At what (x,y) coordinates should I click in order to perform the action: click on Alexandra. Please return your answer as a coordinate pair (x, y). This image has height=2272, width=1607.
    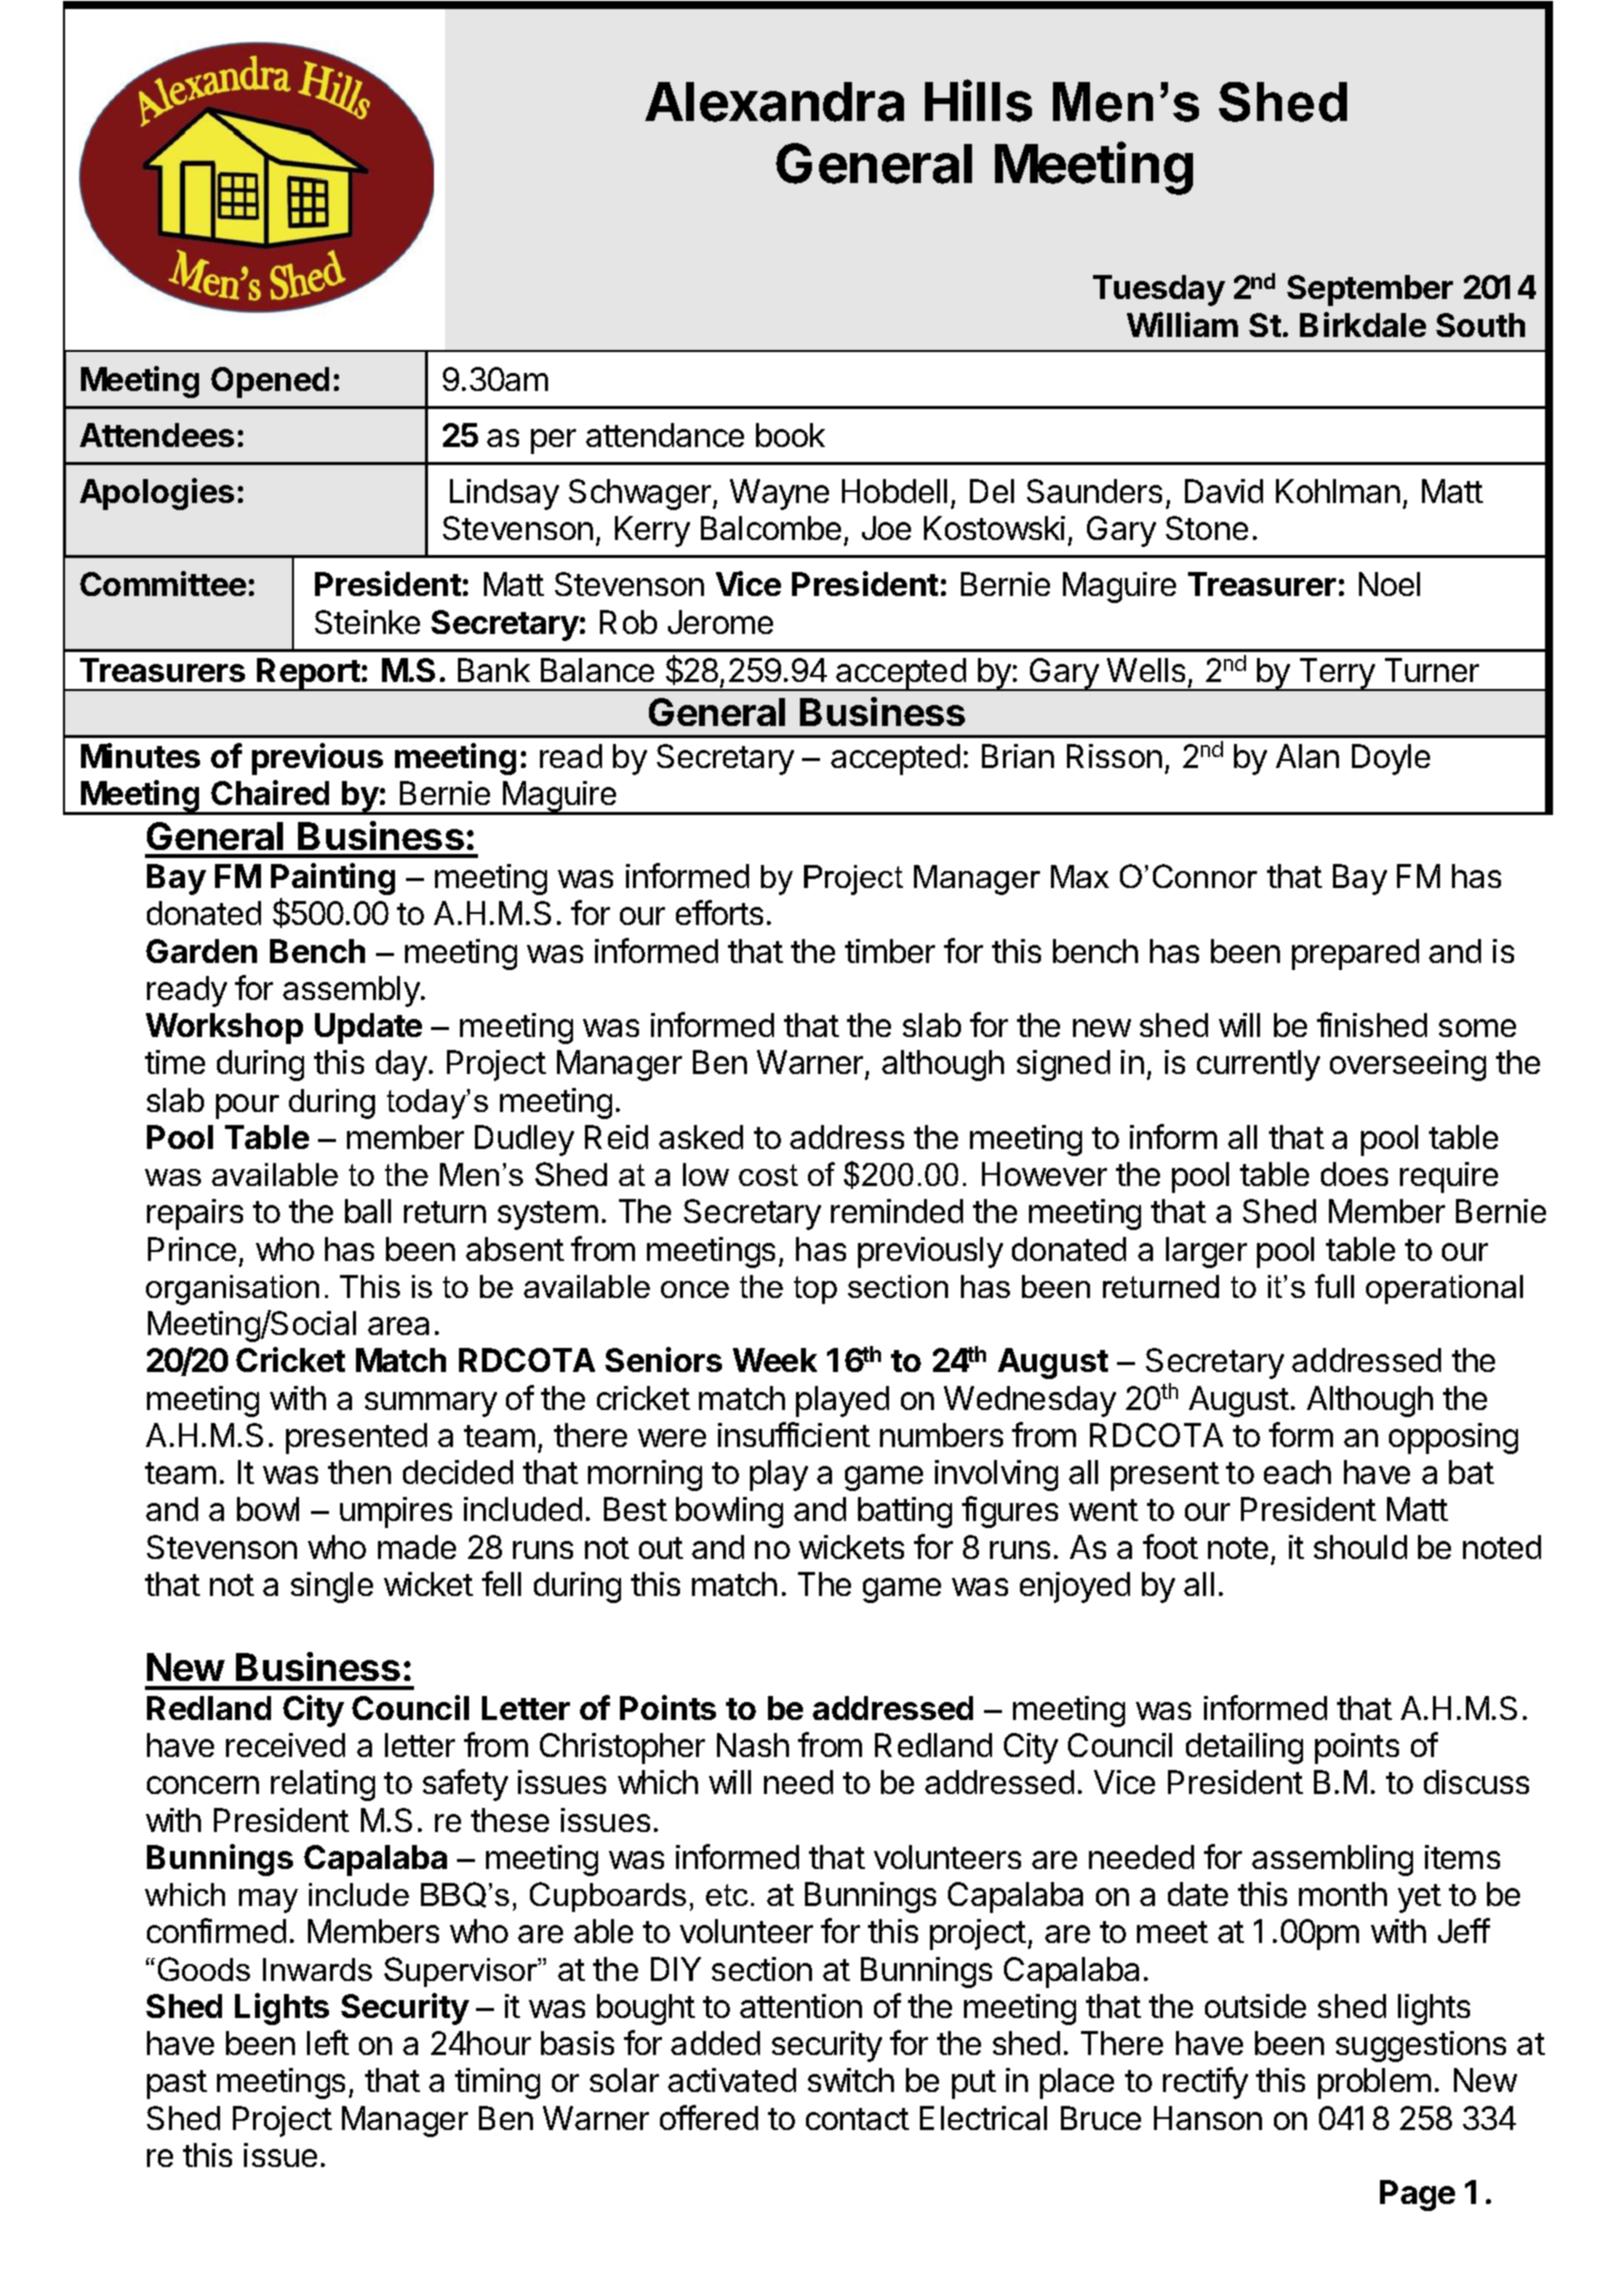
    Looking at the image, I should click on (774, 102).
